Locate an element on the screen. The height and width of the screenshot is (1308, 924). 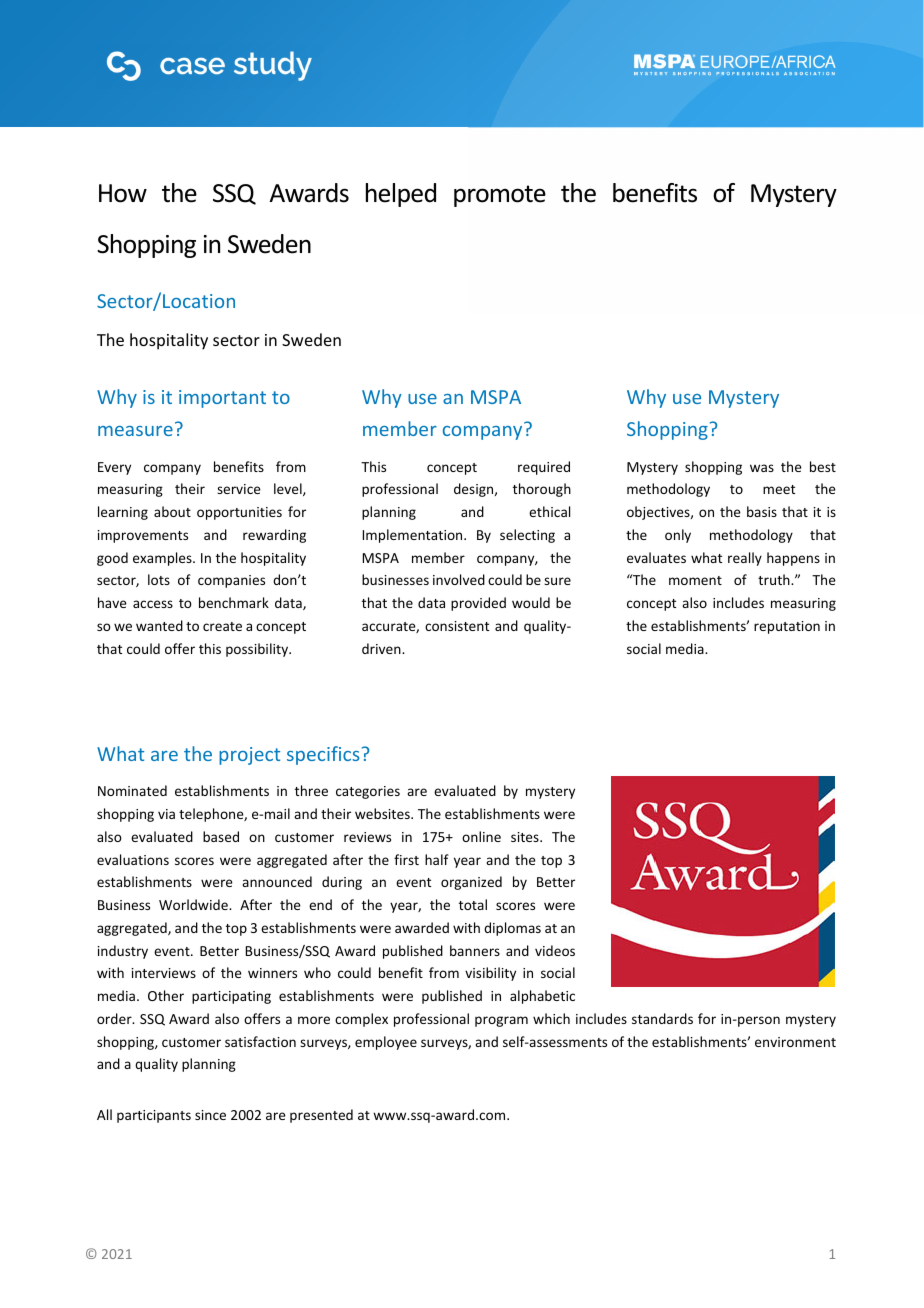
How is located at coordinates (123, 193).
